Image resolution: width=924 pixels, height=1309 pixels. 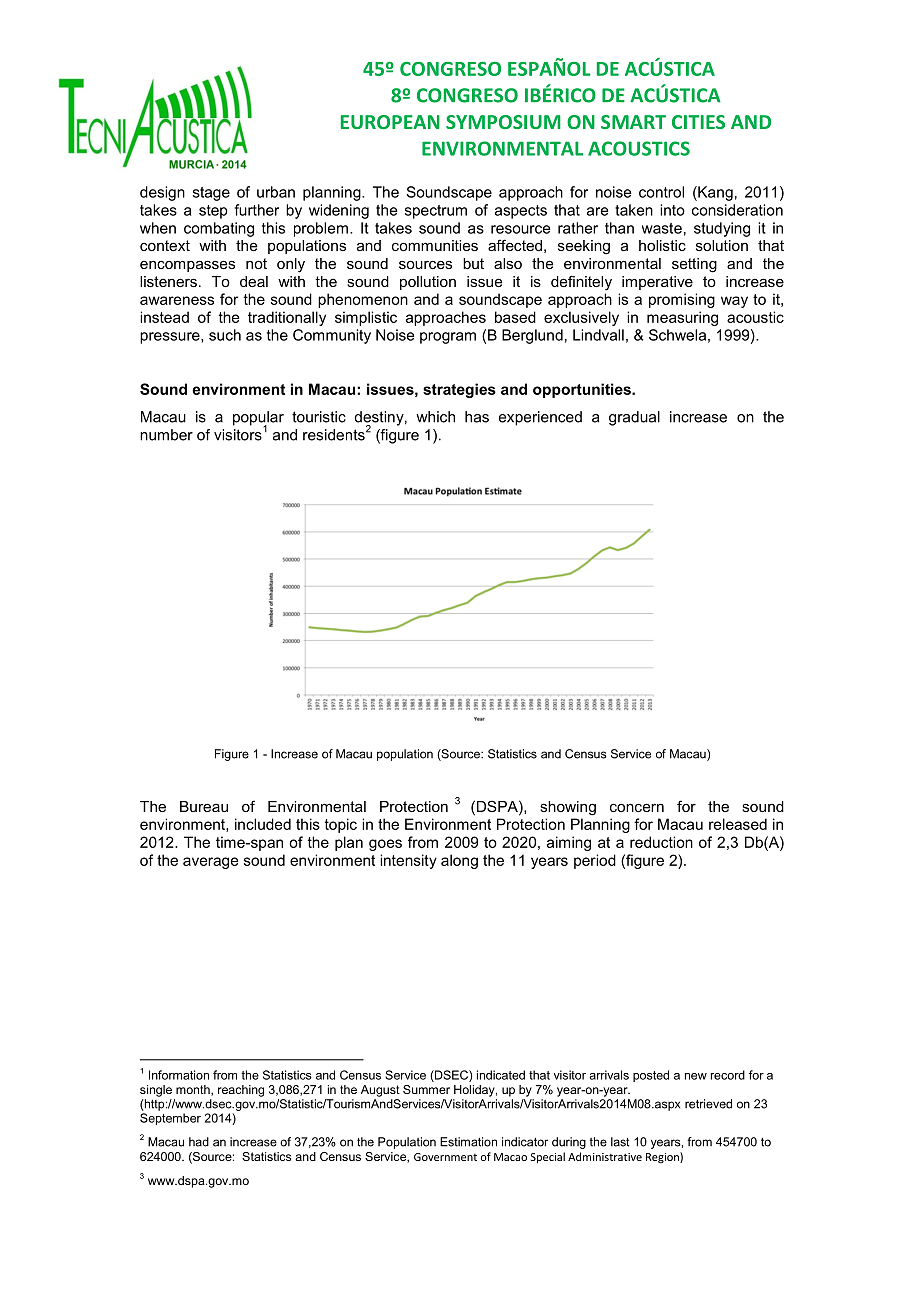 What do you see at coordinates (459, 861) in the screenshot?
I see `along` at bounding box center [459, 861].
